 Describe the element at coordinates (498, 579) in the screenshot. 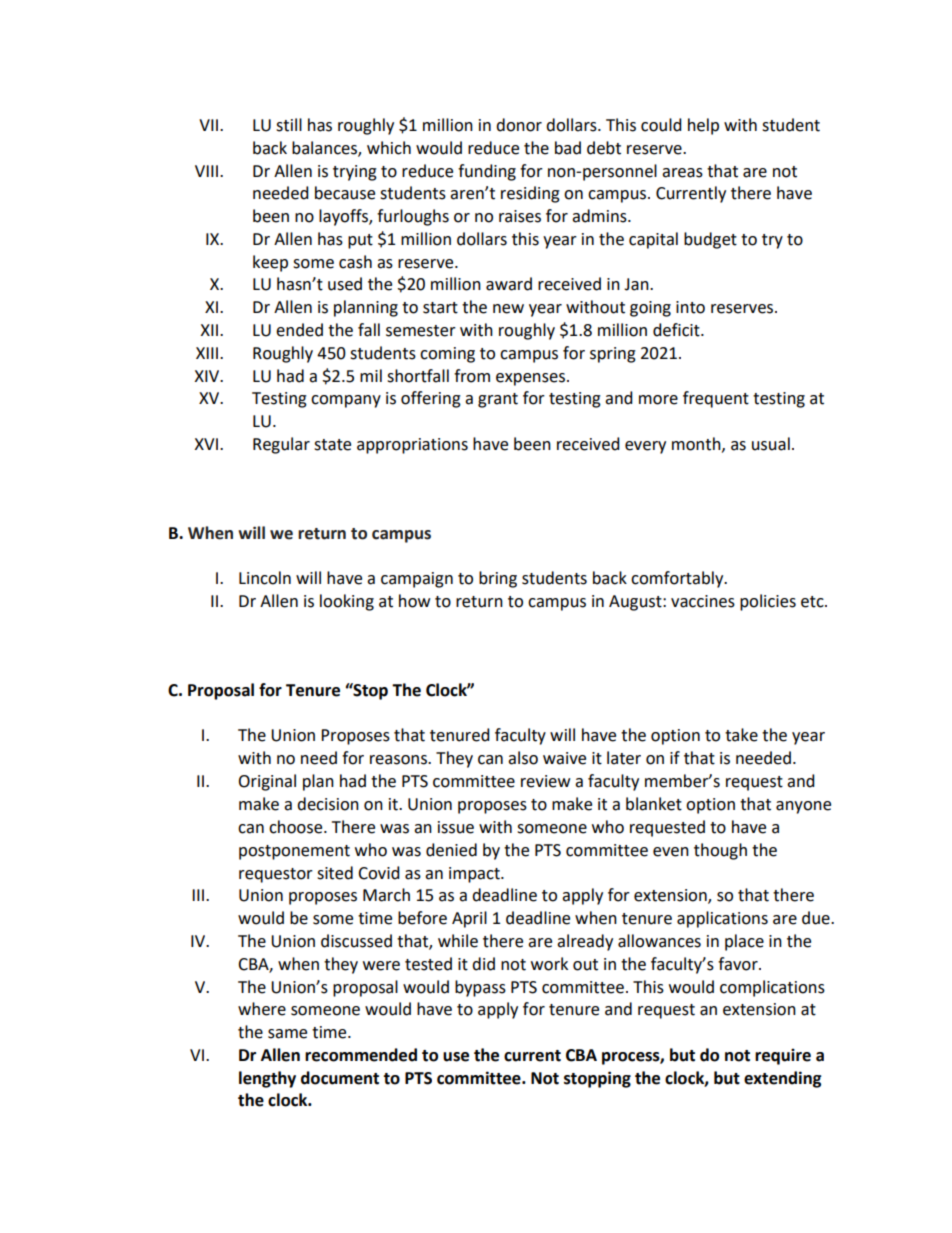

I see `bring` at that location.
